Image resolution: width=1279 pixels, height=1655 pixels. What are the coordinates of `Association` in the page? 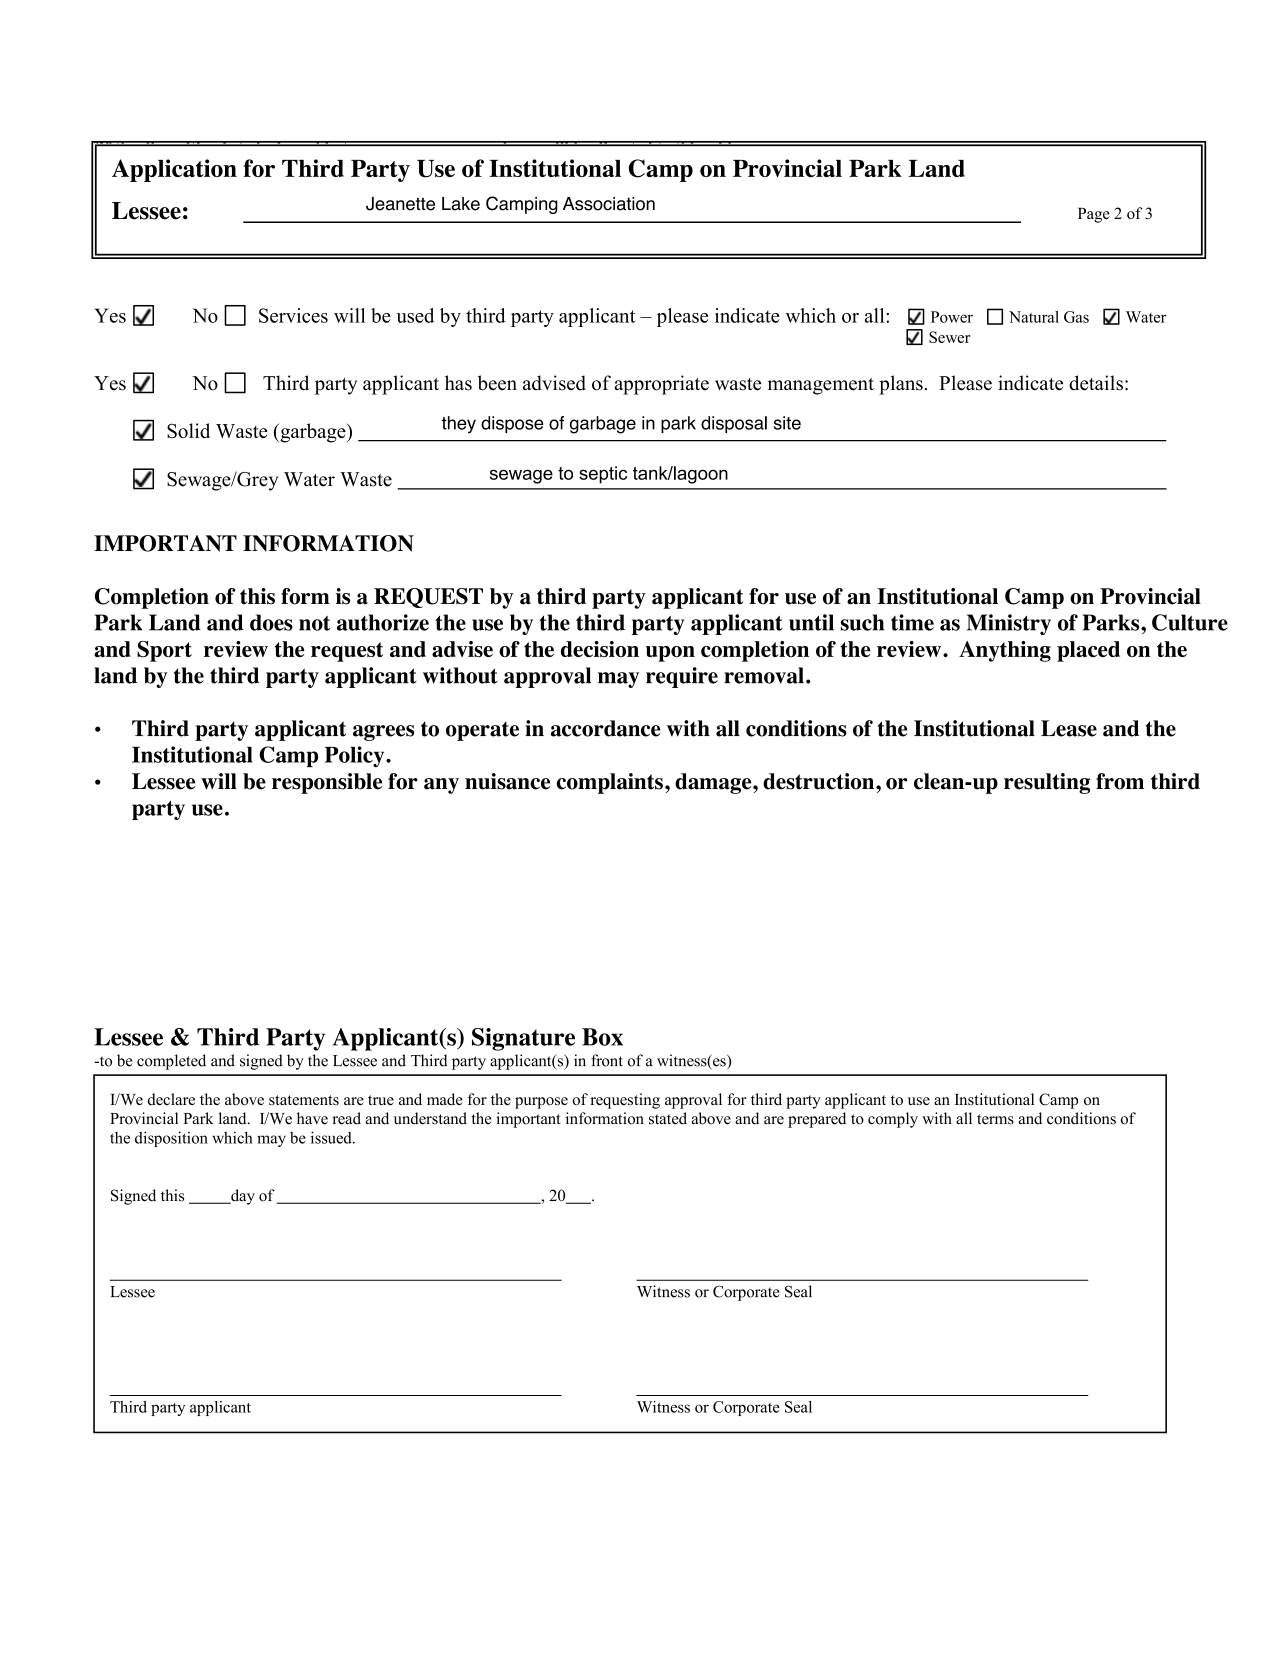 It's located at (609, 204).
